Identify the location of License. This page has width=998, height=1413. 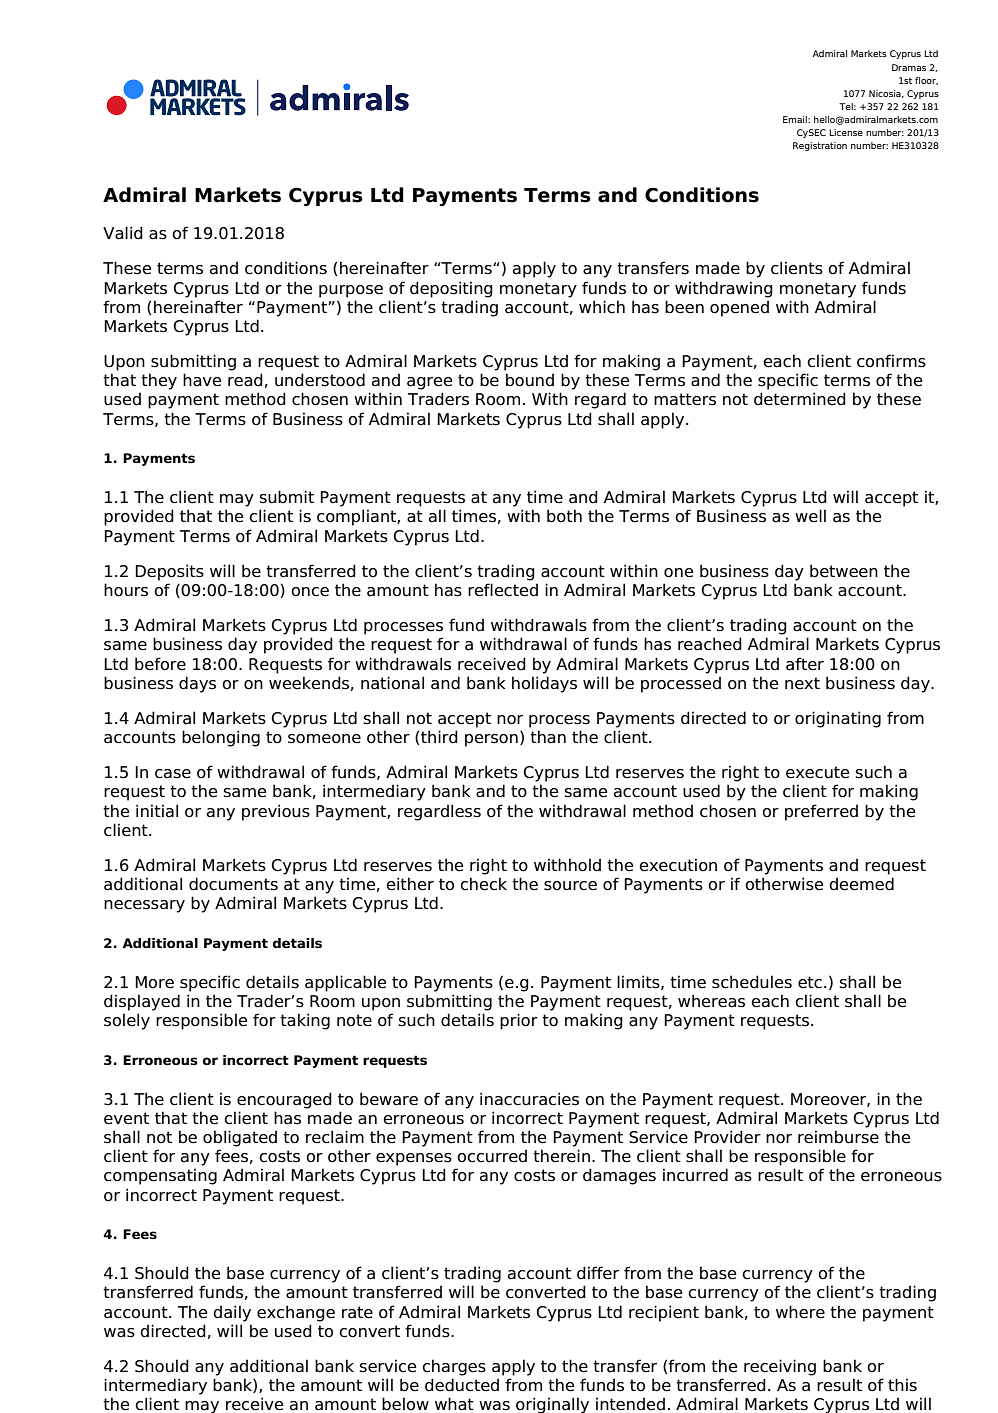
(846, 132).
